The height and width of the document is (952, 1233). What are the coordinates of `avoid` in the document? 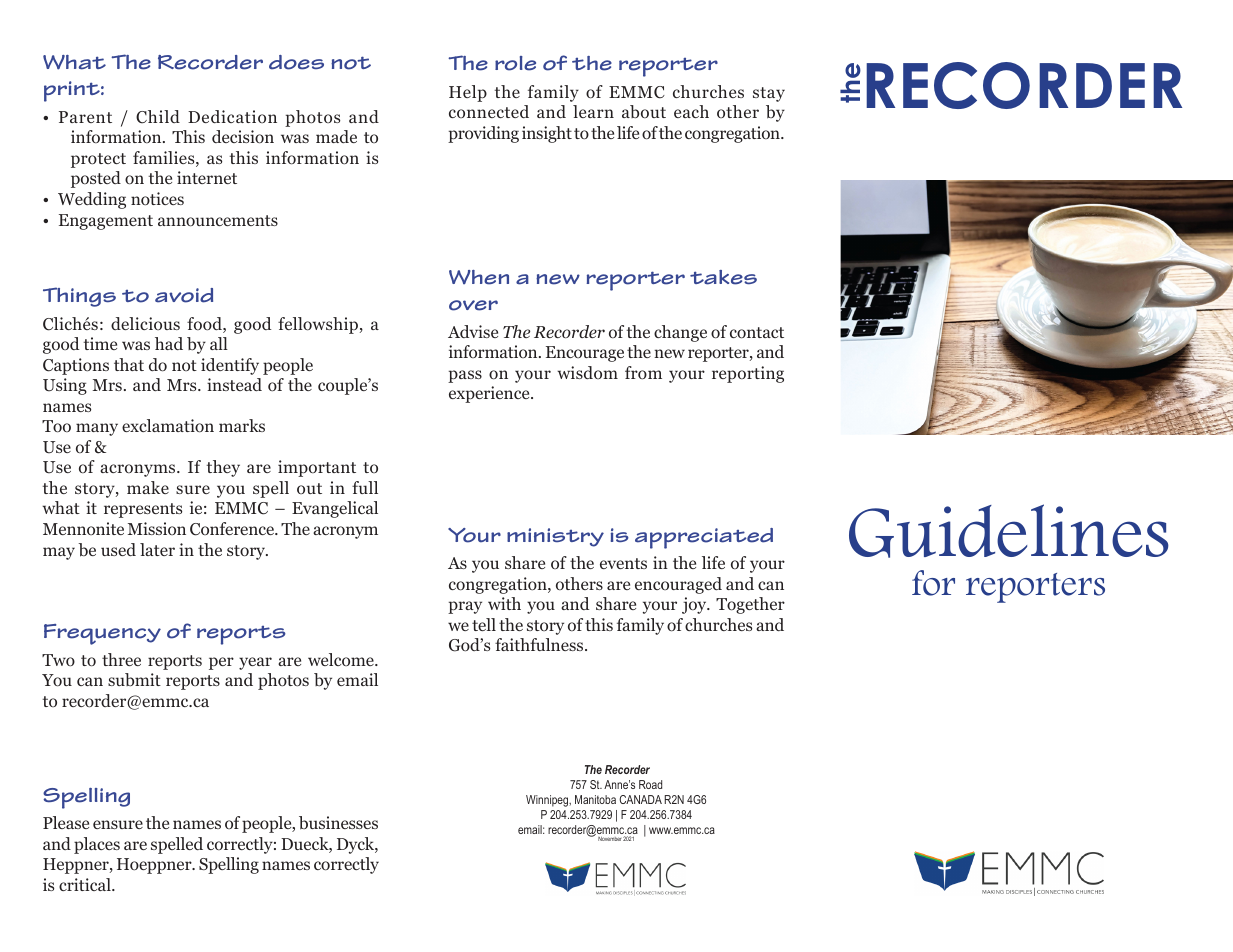 It's located at (184, 295).
